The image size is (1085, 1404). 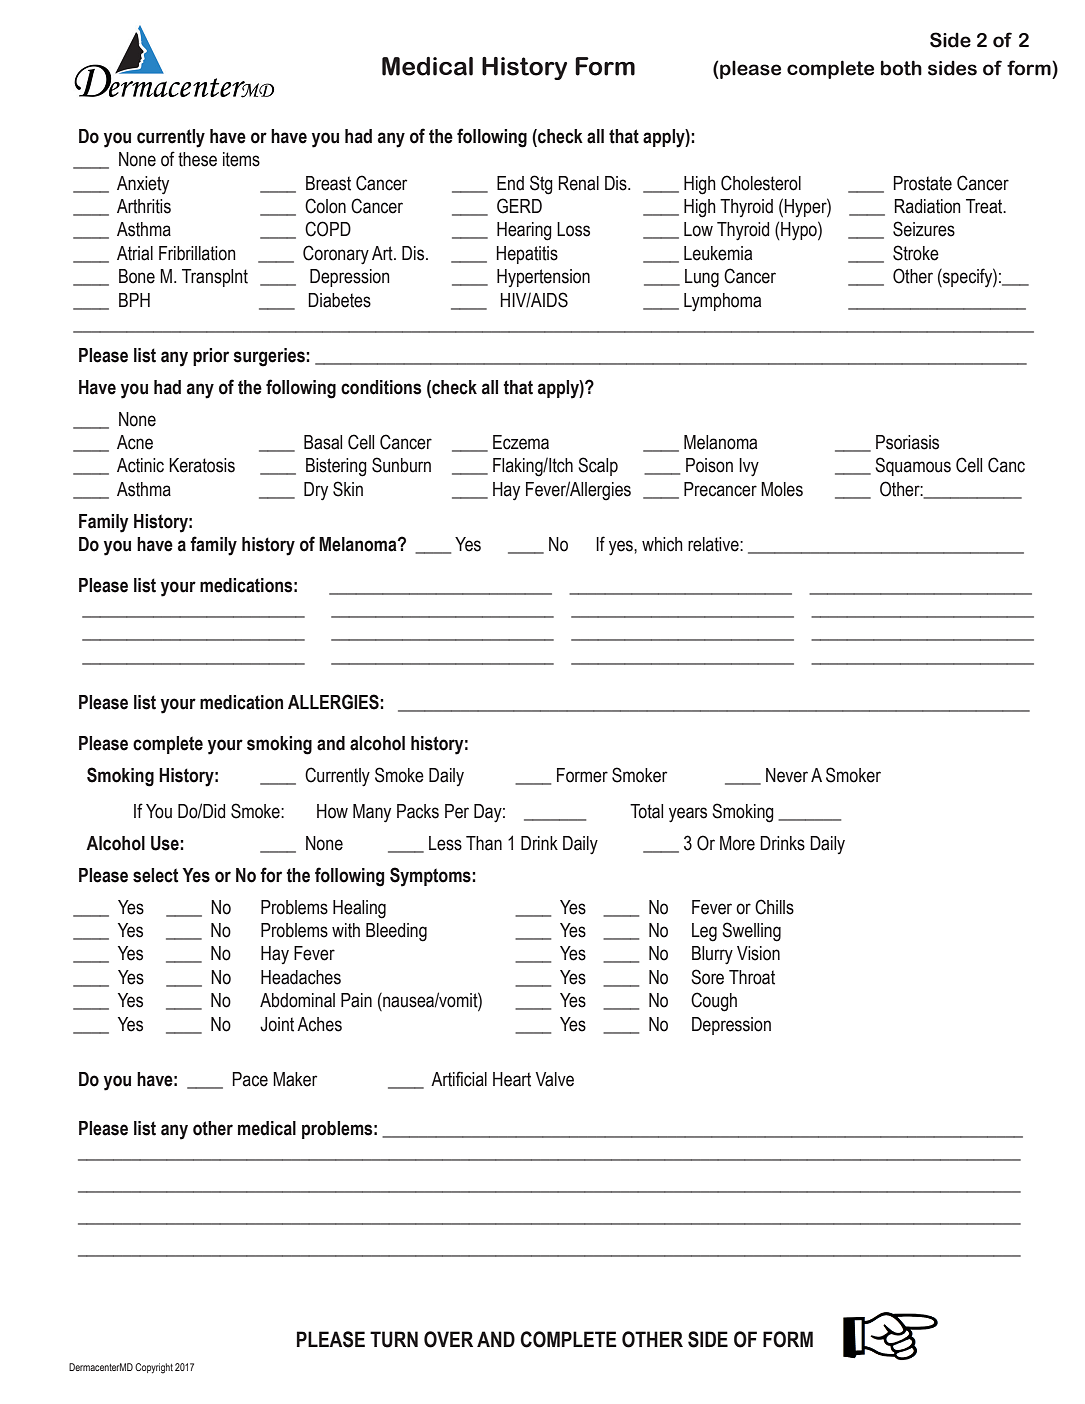 I want to click on End, so click(x=510, y=183).
